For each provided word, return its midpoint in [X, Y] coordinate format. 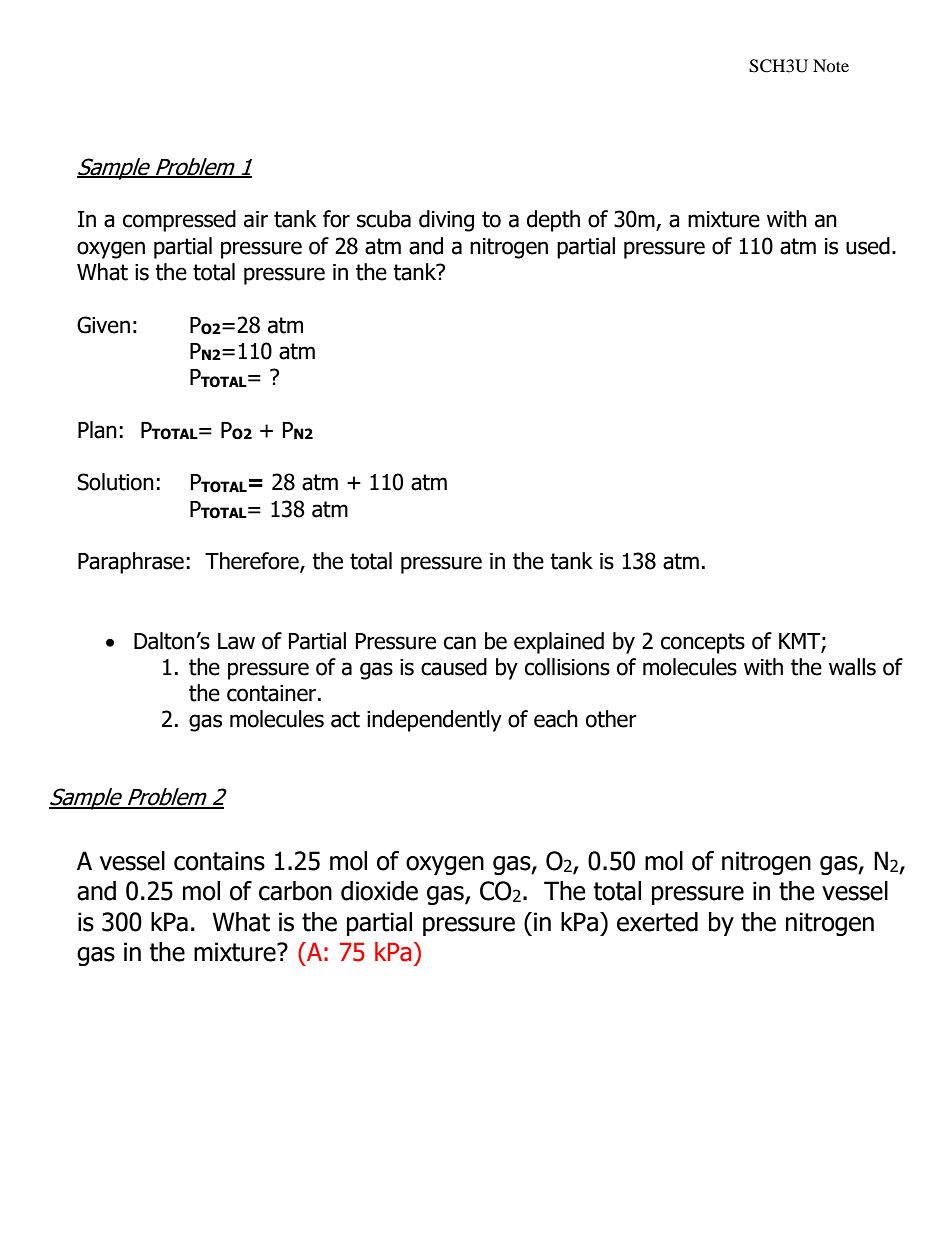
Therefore [253, 562]
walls [852, 667]
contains [219, 861]
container [273, 693]
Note [831, 65]
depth [553, 221]
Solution [115, 482]
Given [103, 325]
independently [434, 721]
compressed [179, 221]
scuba [384, 219]
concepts [703, 643]
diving [446, 221]
